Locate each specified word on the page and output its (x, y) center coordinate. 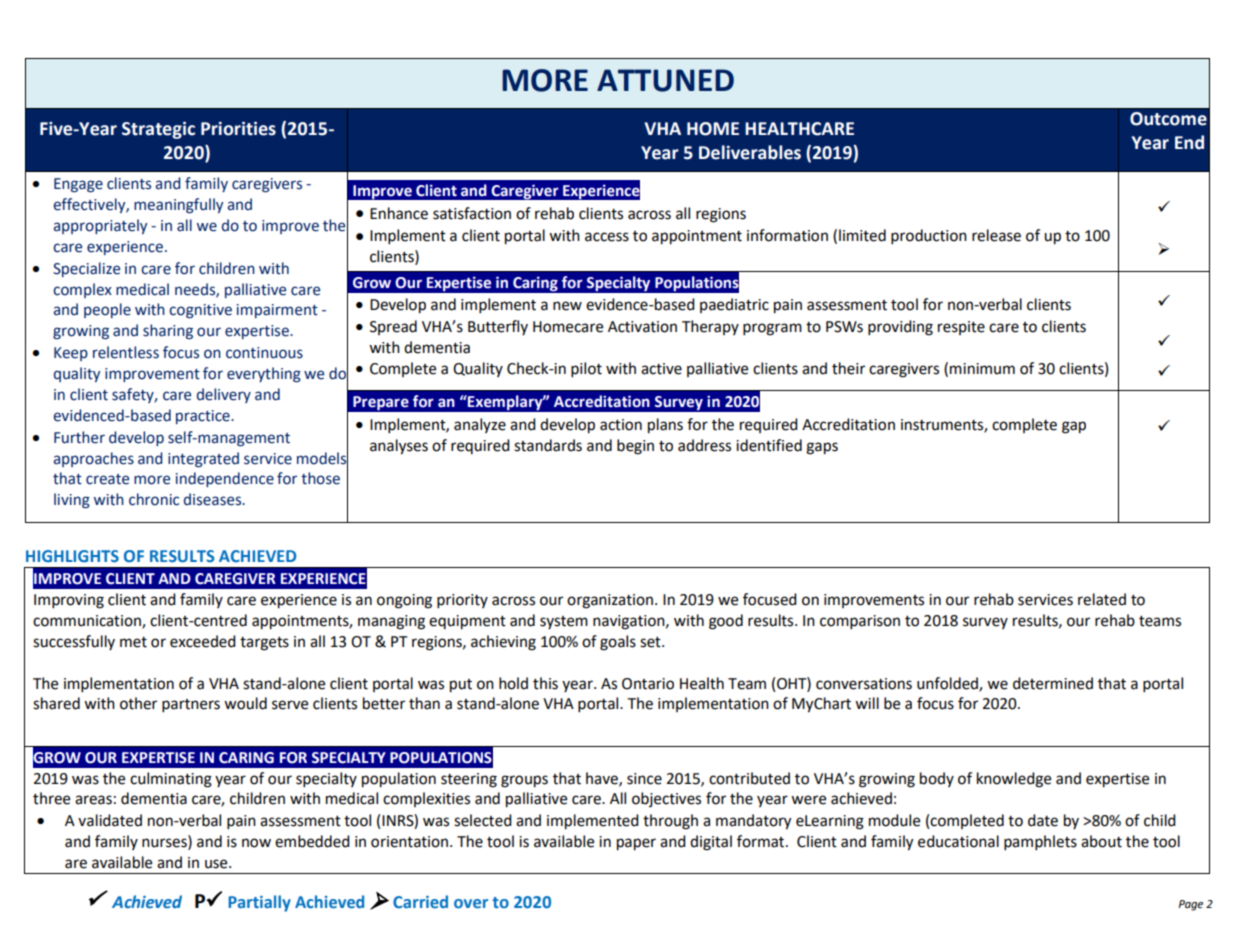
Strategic (158, 130)
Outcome (1168, 119)
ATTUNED (665, 80)
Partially (260, 903)
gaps (822, 448)
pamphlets (1040, 843)
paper (636, 844)
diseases (214, 499)
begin (635, 447)
